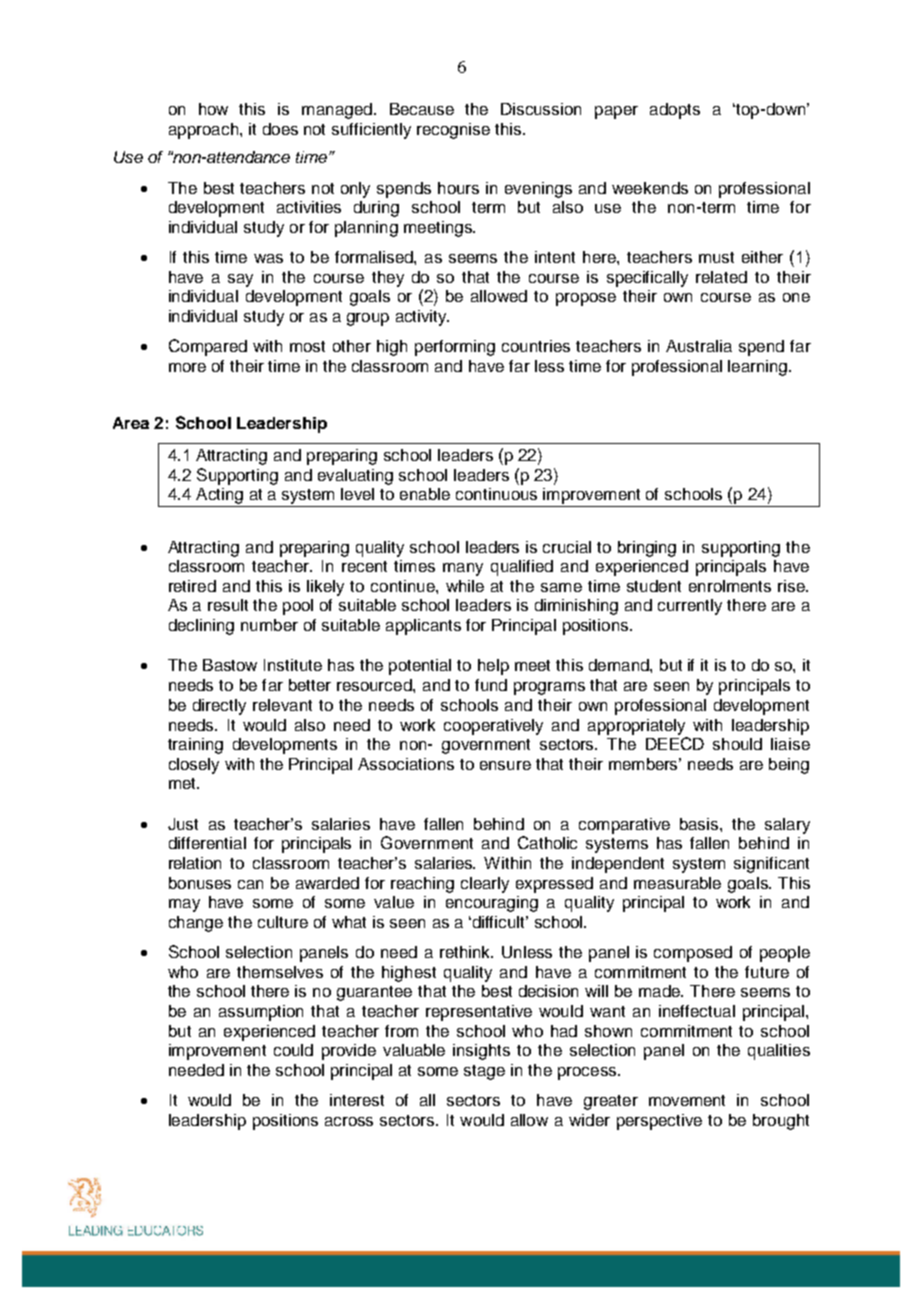  What do you see at coordinates (465, 586) in the page?
I see `while` at bounding box center [465, 586].
